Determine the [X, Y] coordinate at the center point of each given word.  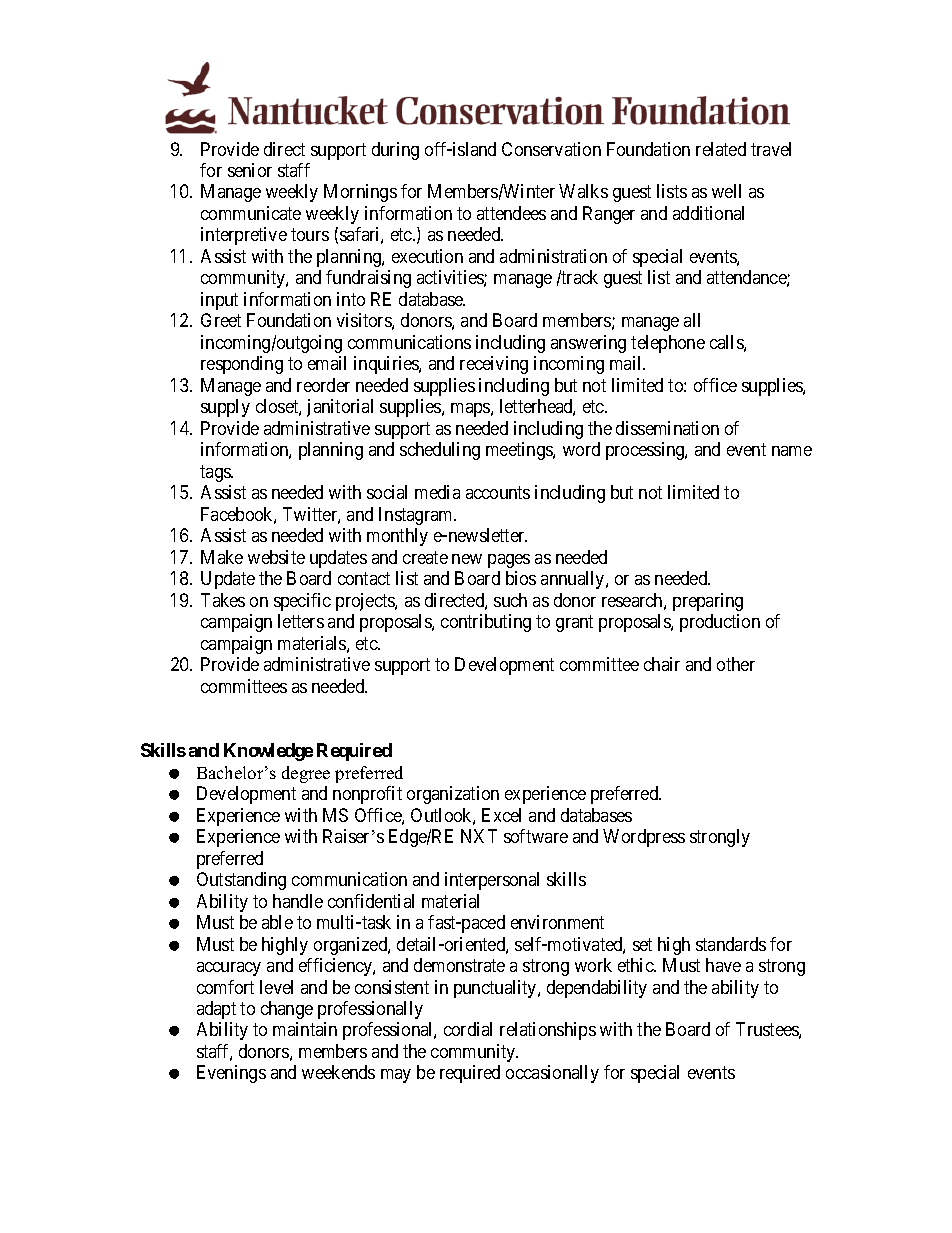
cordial [468, 1029]
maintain [305, 1029]
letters [301, 621]
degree [306, 774]
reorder [323, 385]
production [720, 623]
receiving [494, 365]
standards [731, 944]
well [726, 191]
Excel [501, 815]
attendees [511, 213]
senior [250, 170]
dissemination [667, 428]
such [510, 600]
